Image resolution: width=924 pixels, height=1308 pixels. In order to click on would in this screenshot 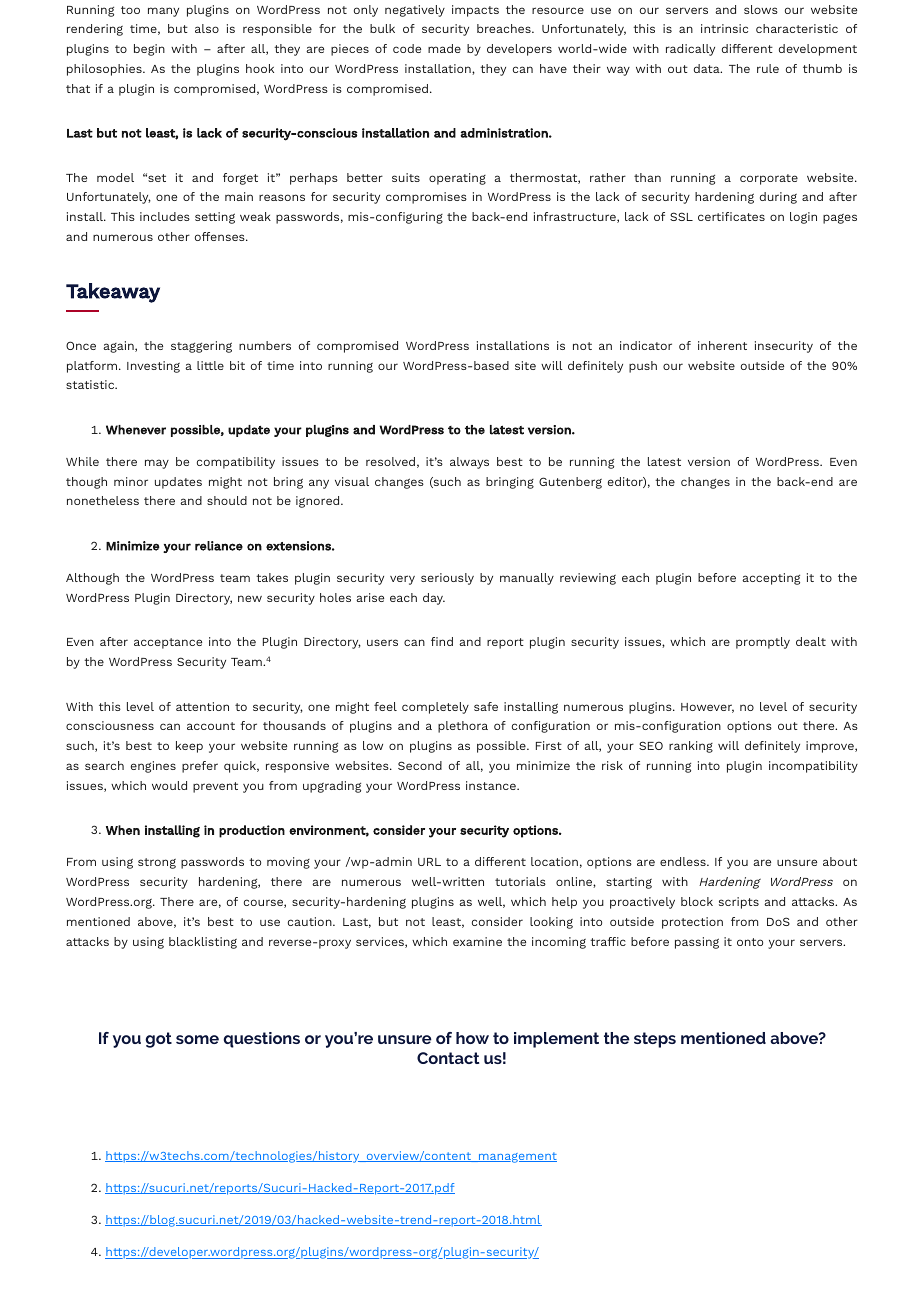, I will do `click(169, 785)`.
